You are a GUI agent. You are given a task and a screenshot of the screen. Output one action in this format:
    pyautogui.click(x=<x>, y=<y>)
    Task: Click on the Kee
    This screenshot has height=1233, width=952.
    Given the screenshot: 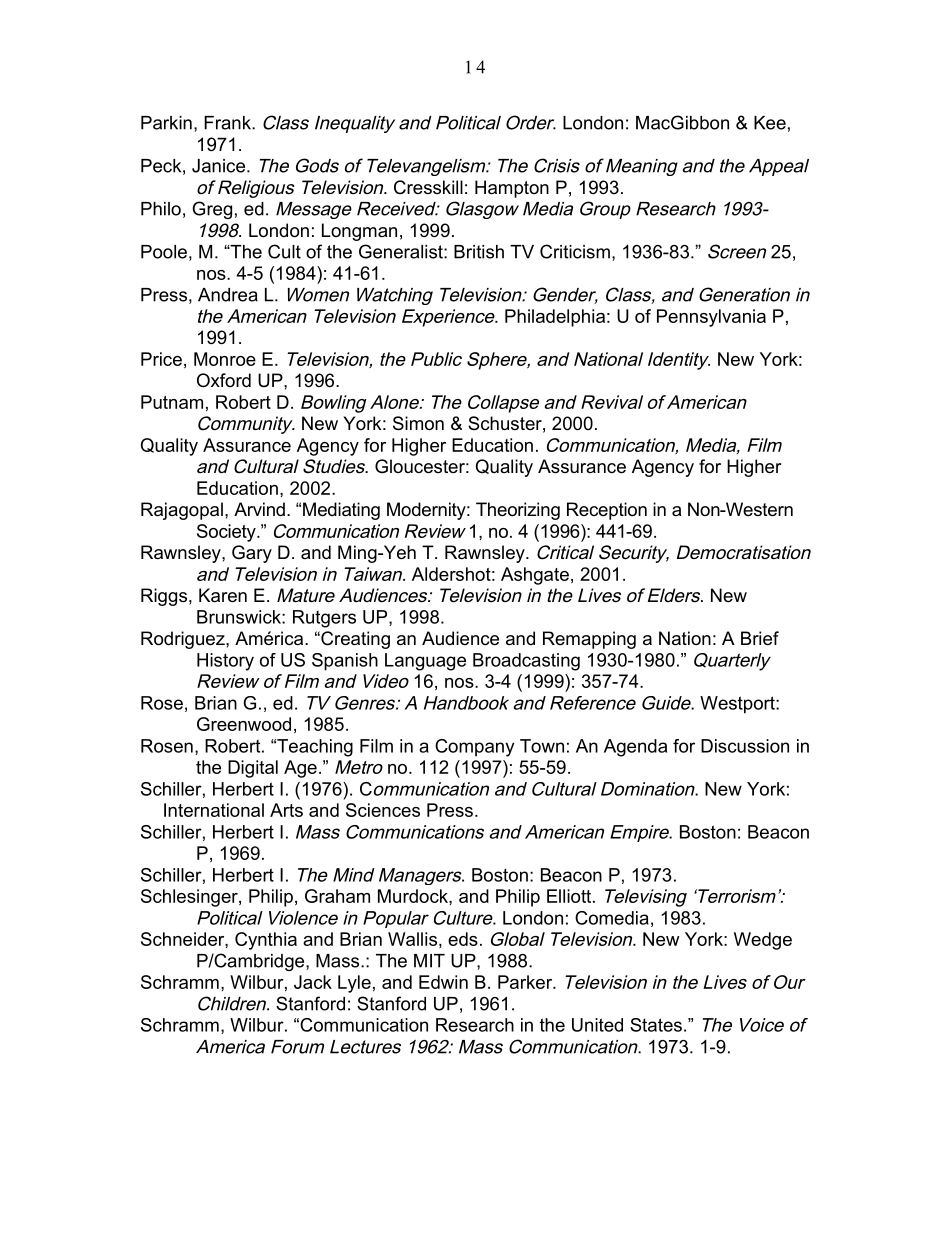 What is the action you would take?
    pyautogui.click(x=770, y=123)
